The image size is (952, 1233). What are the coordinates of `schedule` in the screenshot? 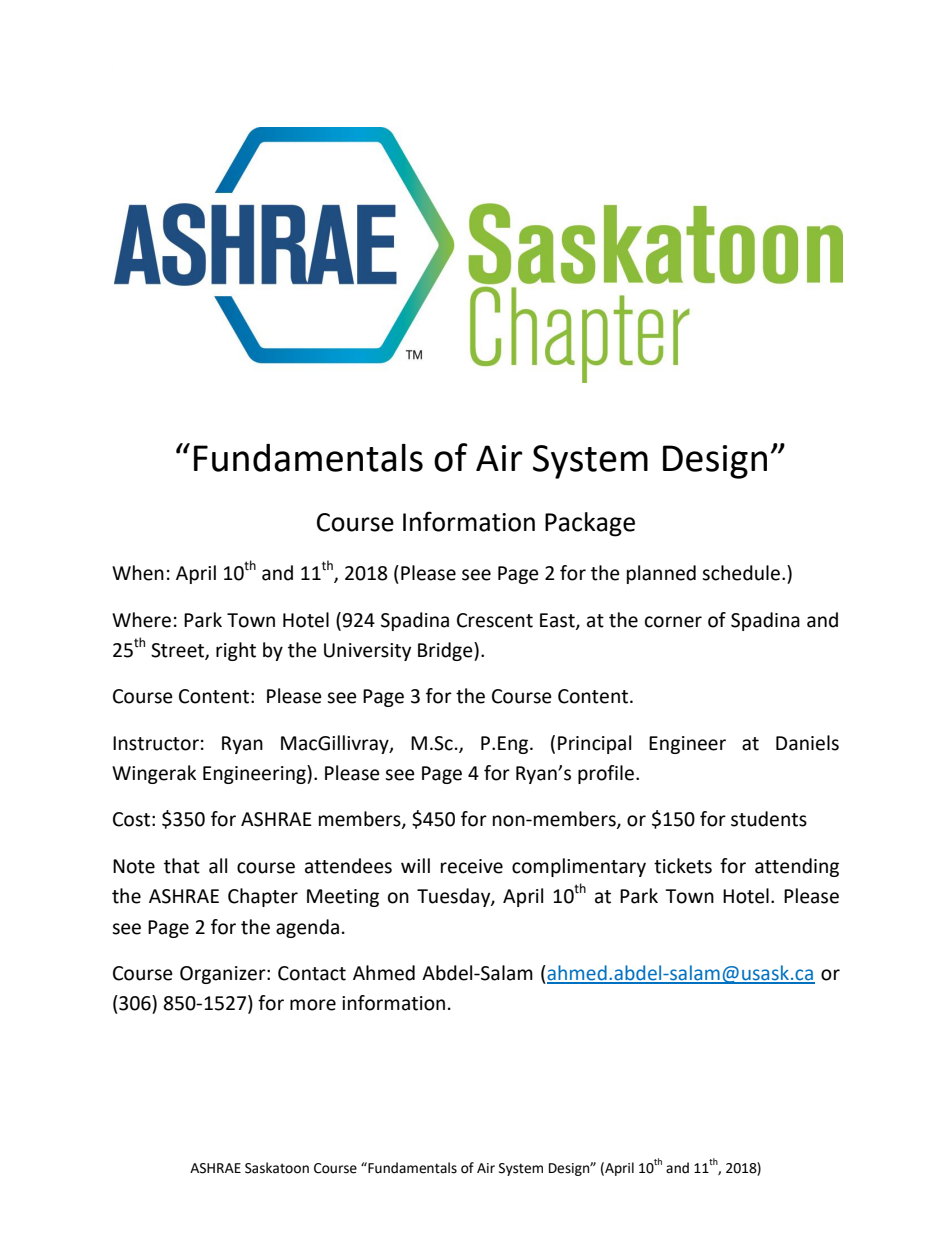 It's located at (741, 573).
